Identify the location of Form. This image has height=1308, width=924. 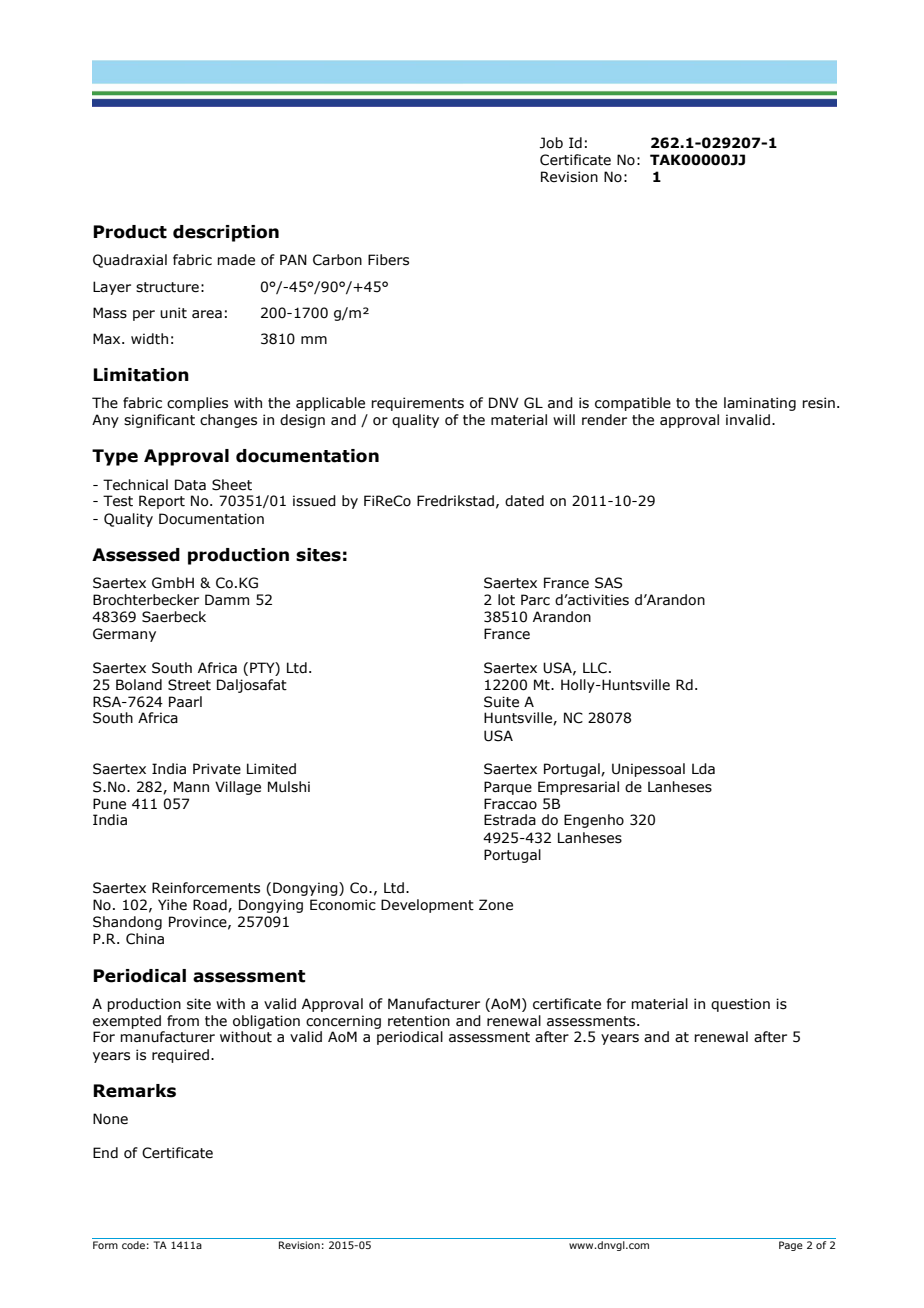
(105, 1245).
